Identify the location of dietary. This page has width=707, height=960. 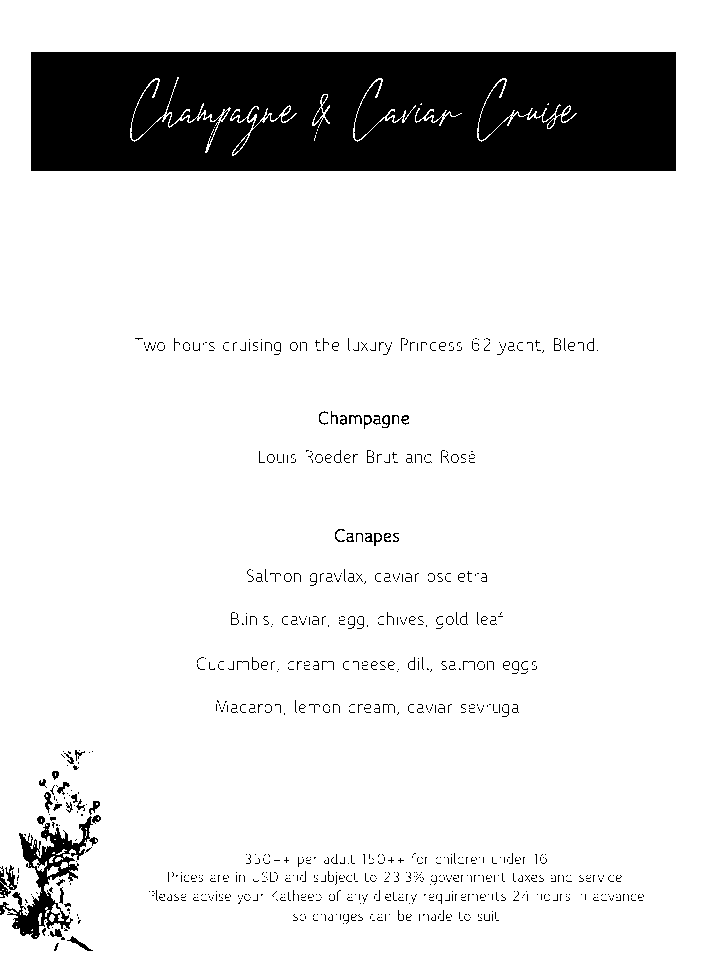
(395, 897).
